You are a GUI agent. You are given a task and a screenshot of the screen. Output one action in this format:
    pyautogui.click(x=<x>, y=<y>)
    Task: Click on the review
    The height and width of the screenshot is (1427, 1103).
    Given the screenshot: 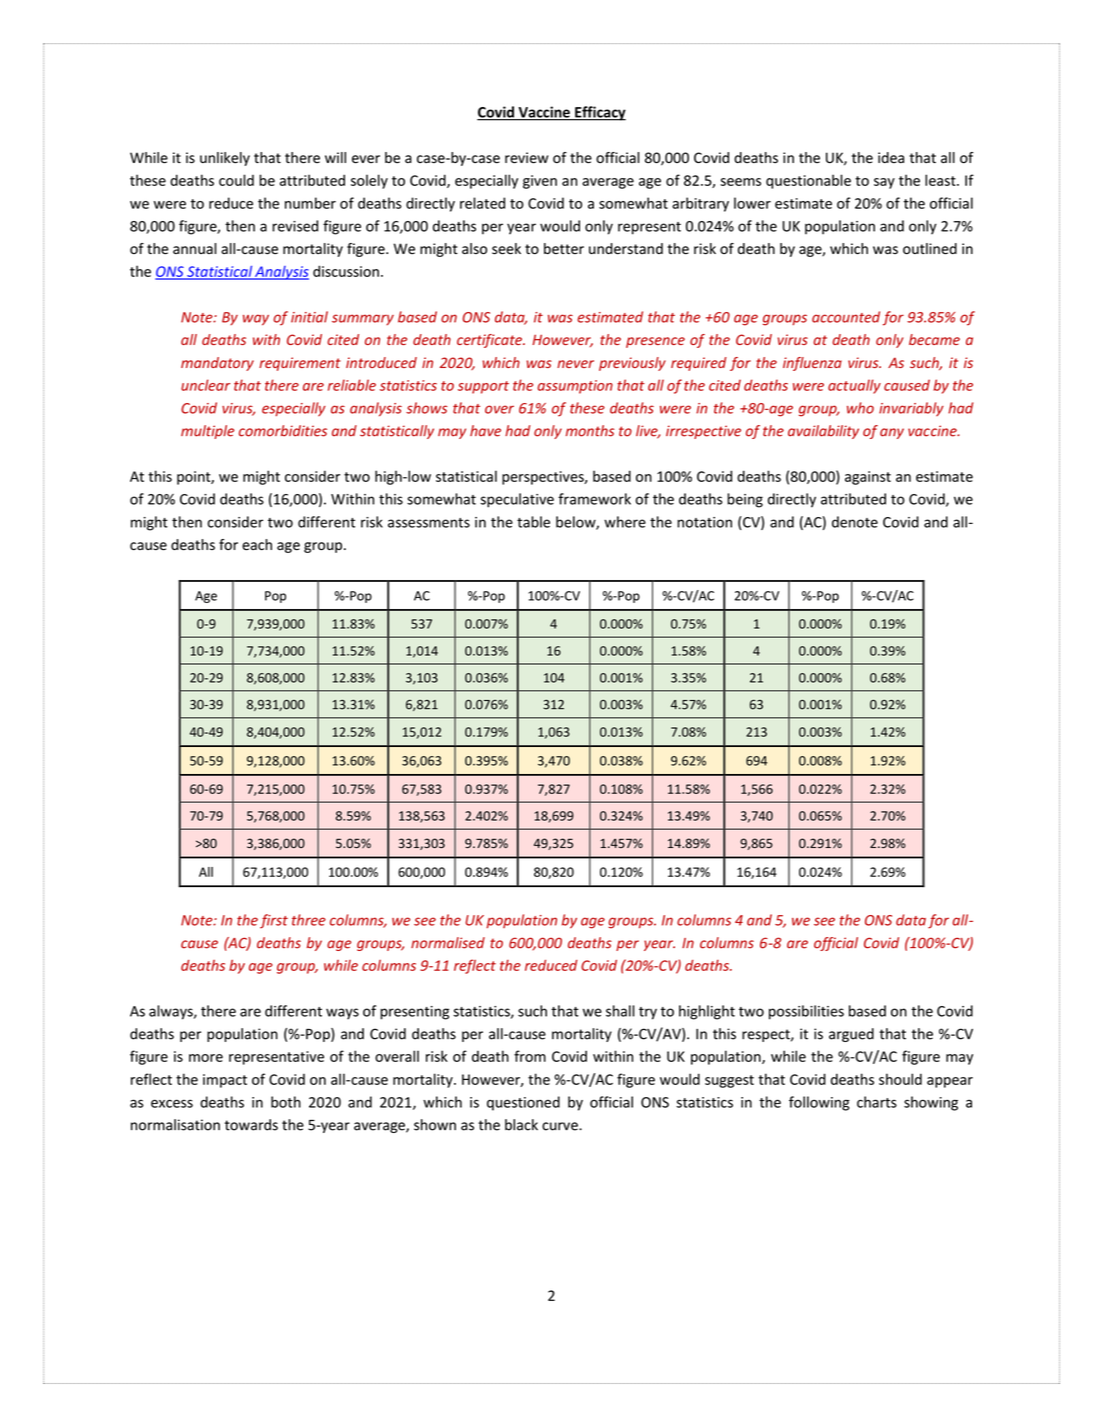 What is the action you would take?
    pyautogui.click(x=526, y=158)
